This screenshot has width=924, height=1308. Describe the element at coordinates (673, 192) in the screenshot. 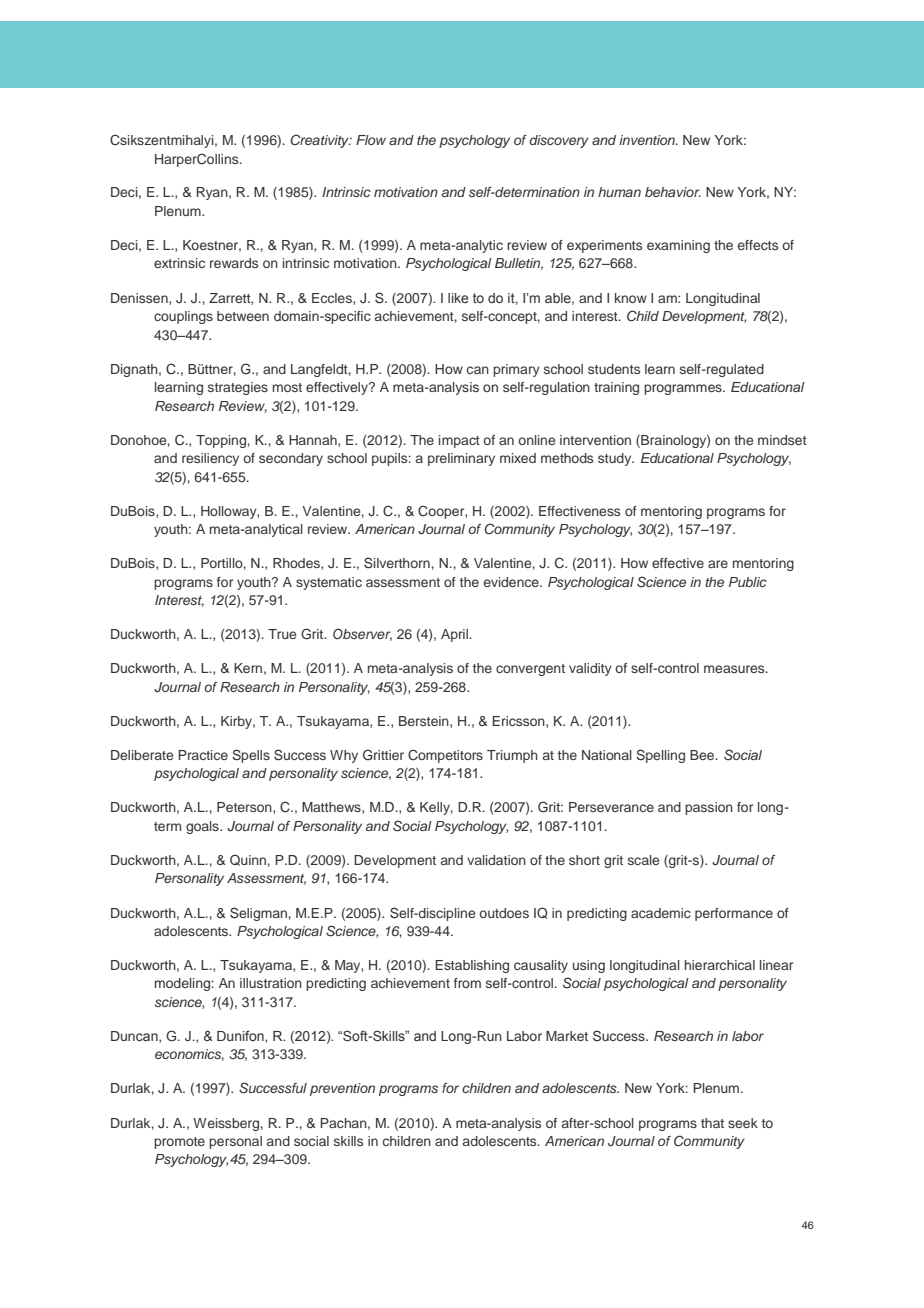

I see `behavior` at that location.
